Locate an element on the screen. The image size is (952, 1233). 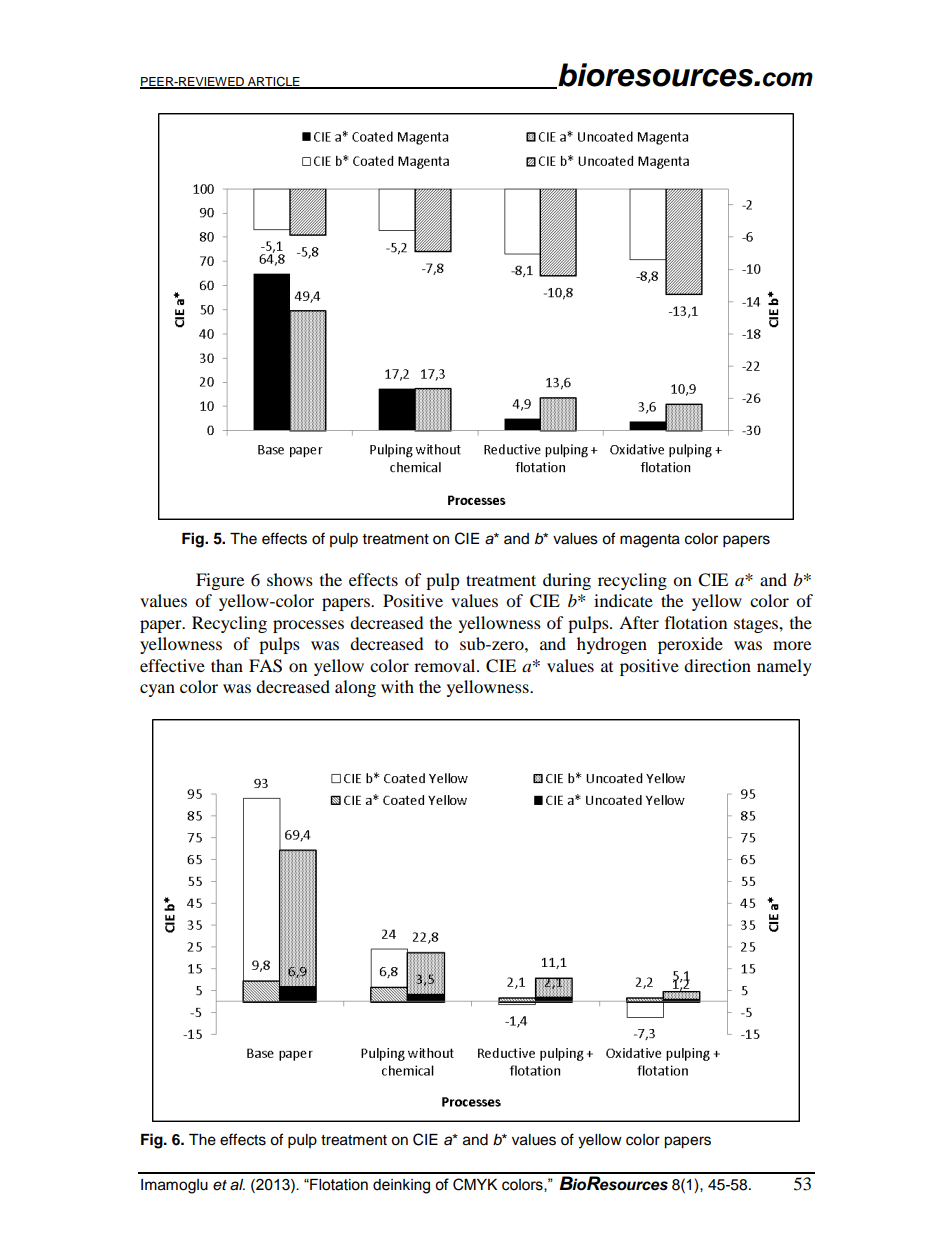
cyan is located at coordinates (157, 690).
